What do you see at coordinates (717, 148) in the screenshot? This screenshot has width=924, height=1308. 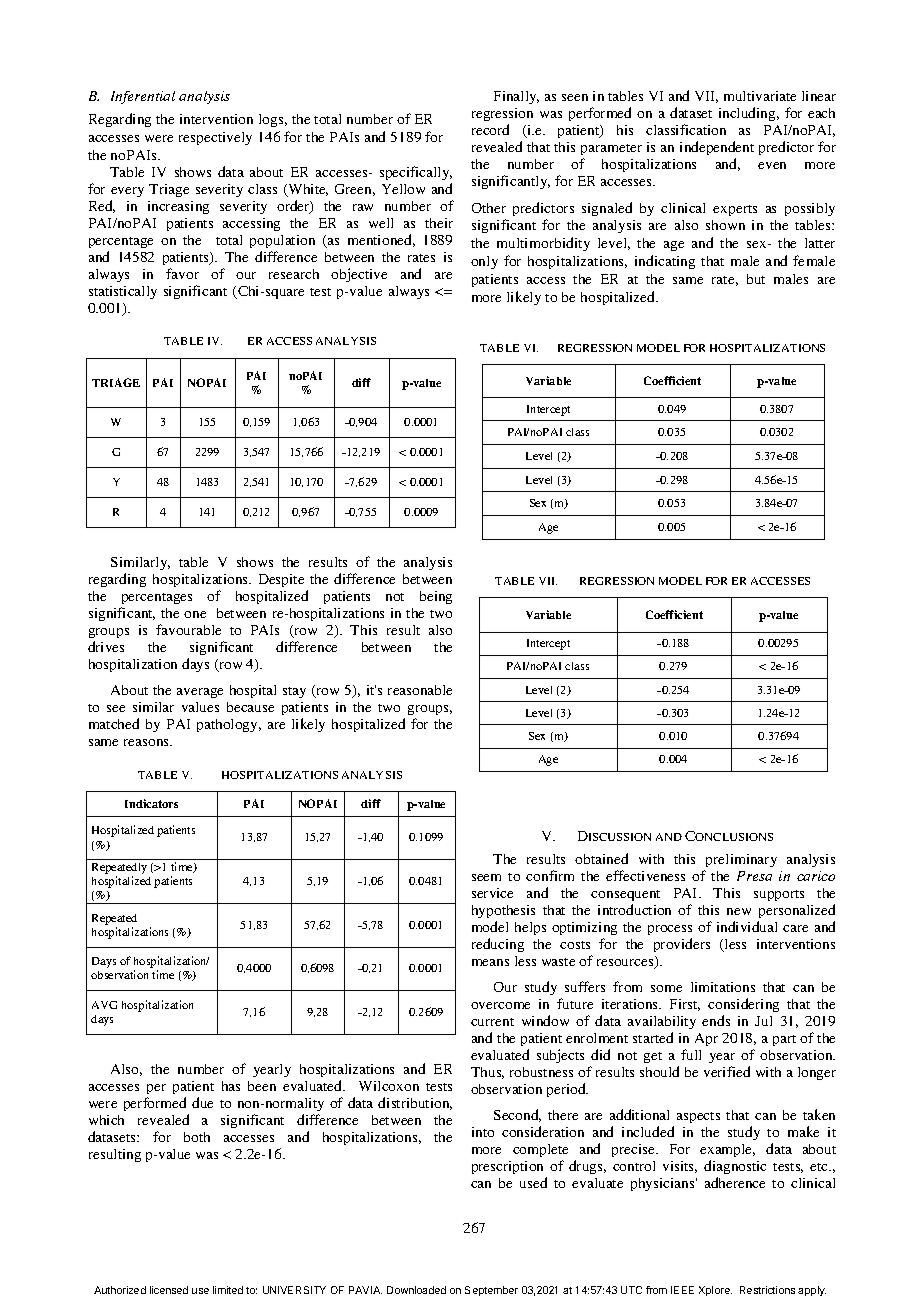 I see `independent` at bounding box center [717, 148].
